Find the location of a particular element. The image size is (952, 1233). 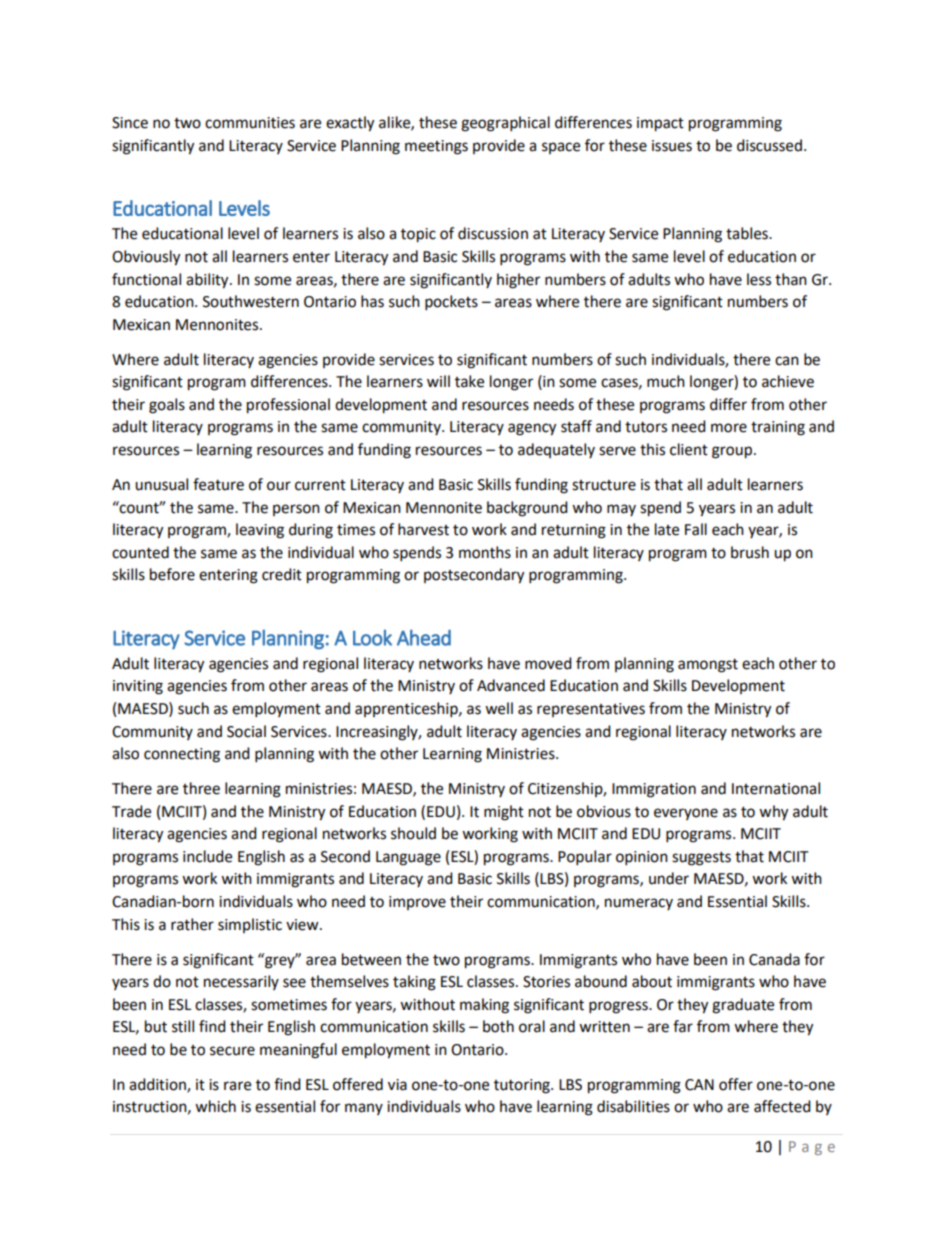

communities is located at coordinates (250, 123).
